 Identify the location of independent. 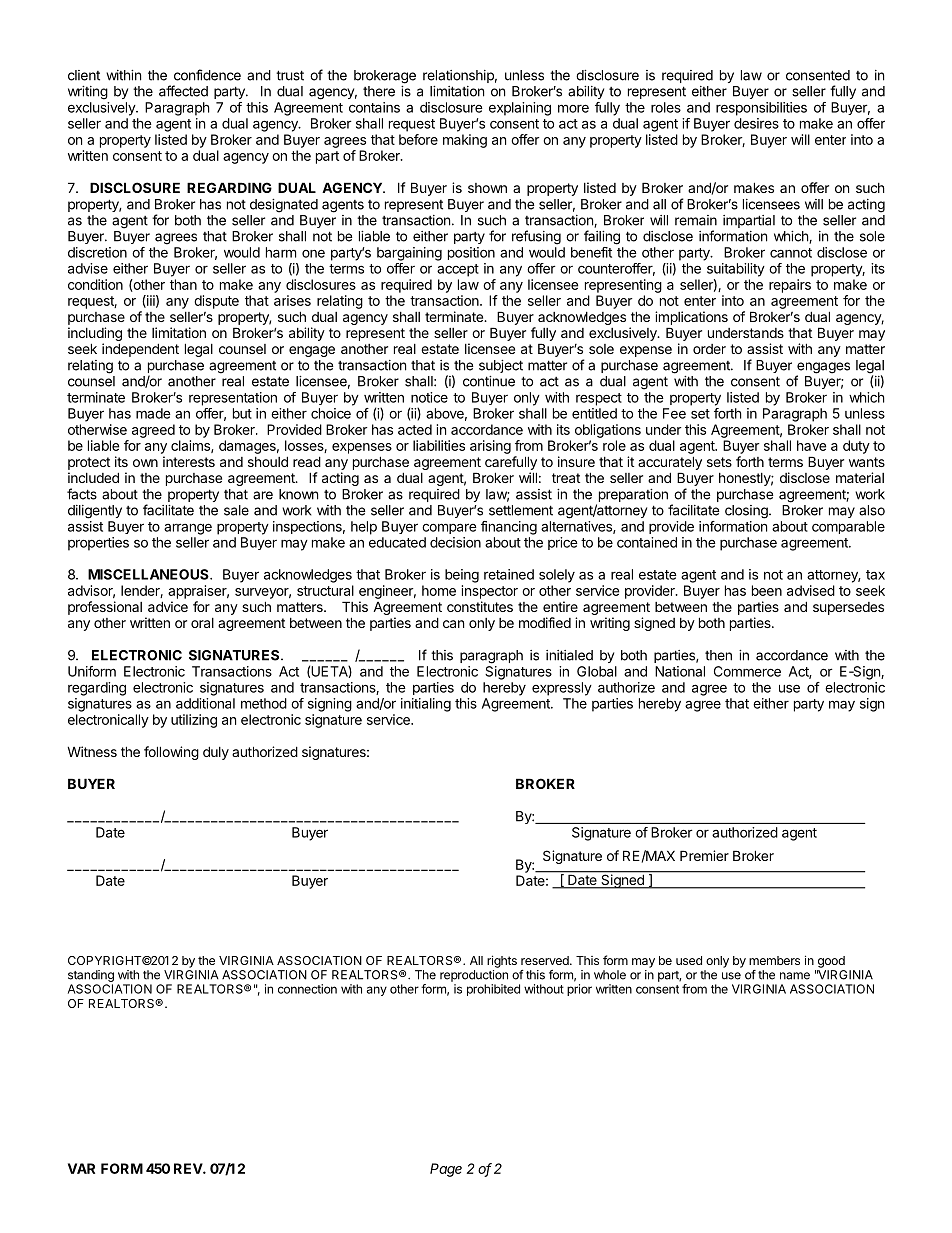
(140, 350).
